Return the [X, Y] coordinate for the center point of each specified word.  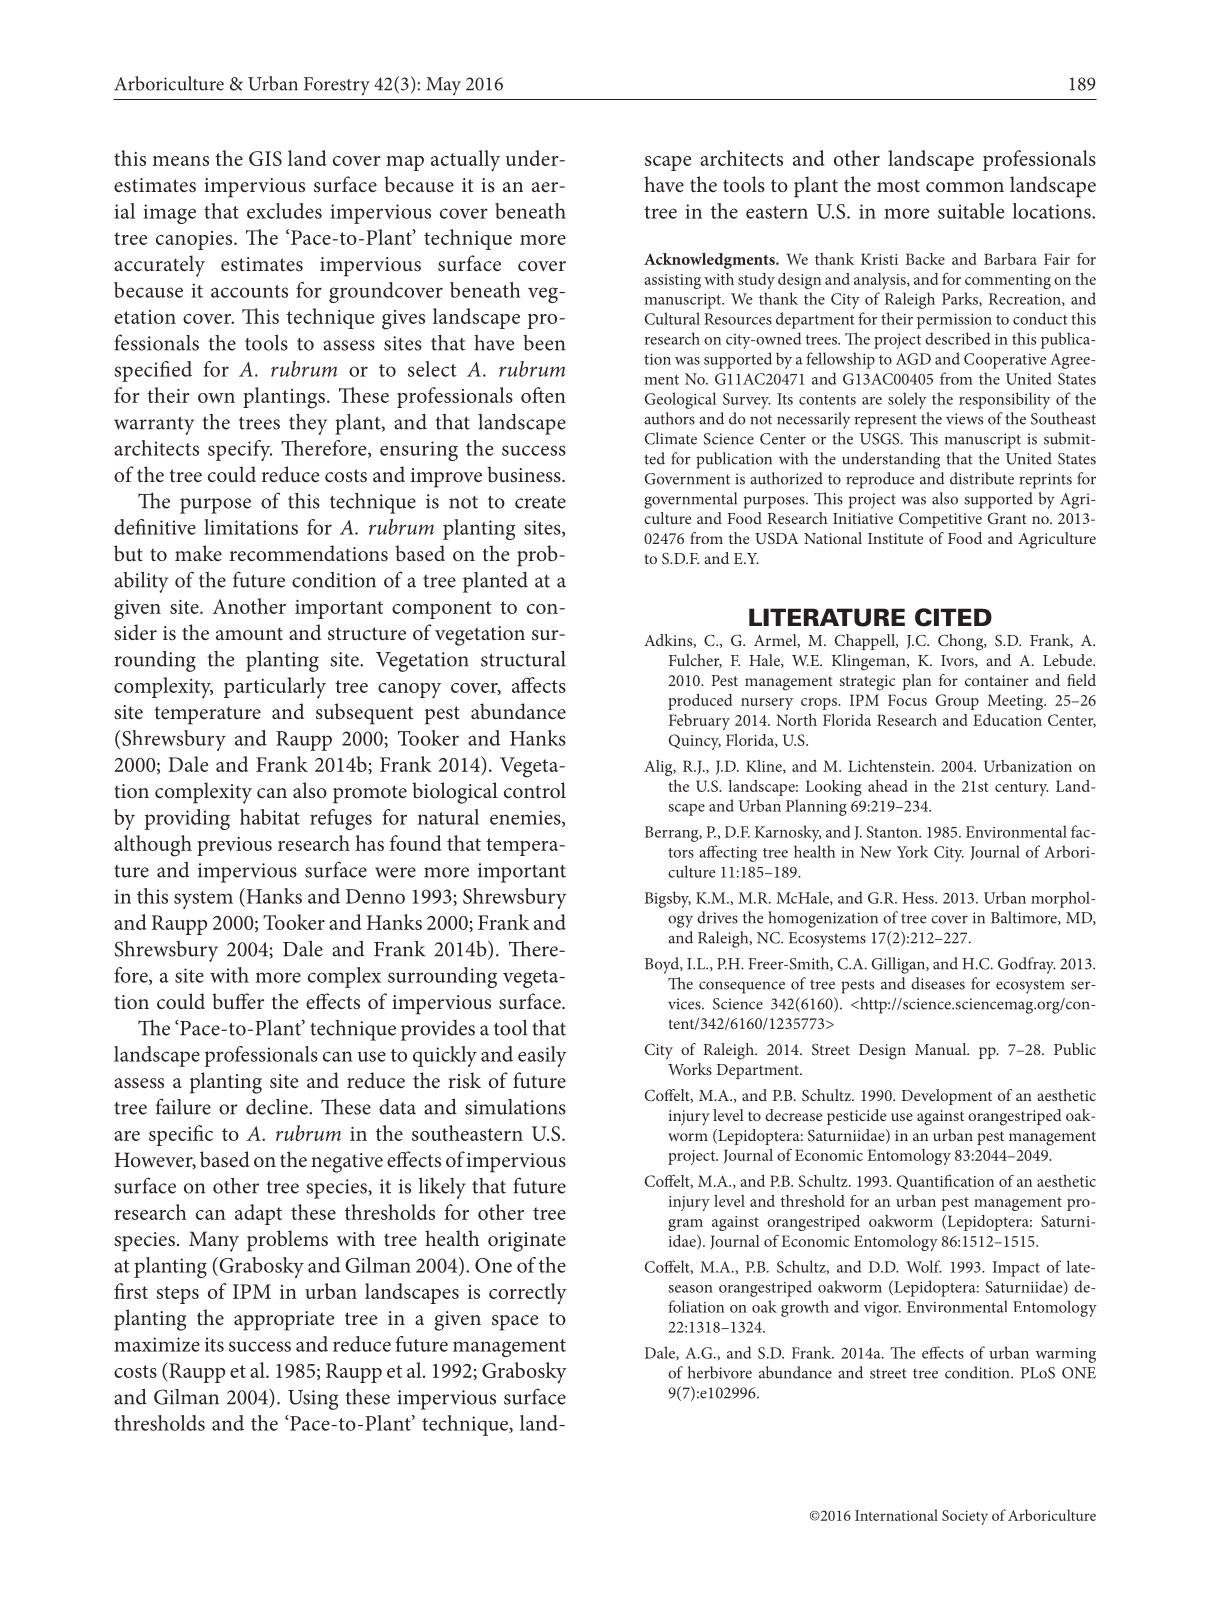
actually [465, 161]
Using [313, 1400]
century [1021, 789]
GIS [265, 158]
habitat [270, 817]
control [535, 790]
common [965, 187]
